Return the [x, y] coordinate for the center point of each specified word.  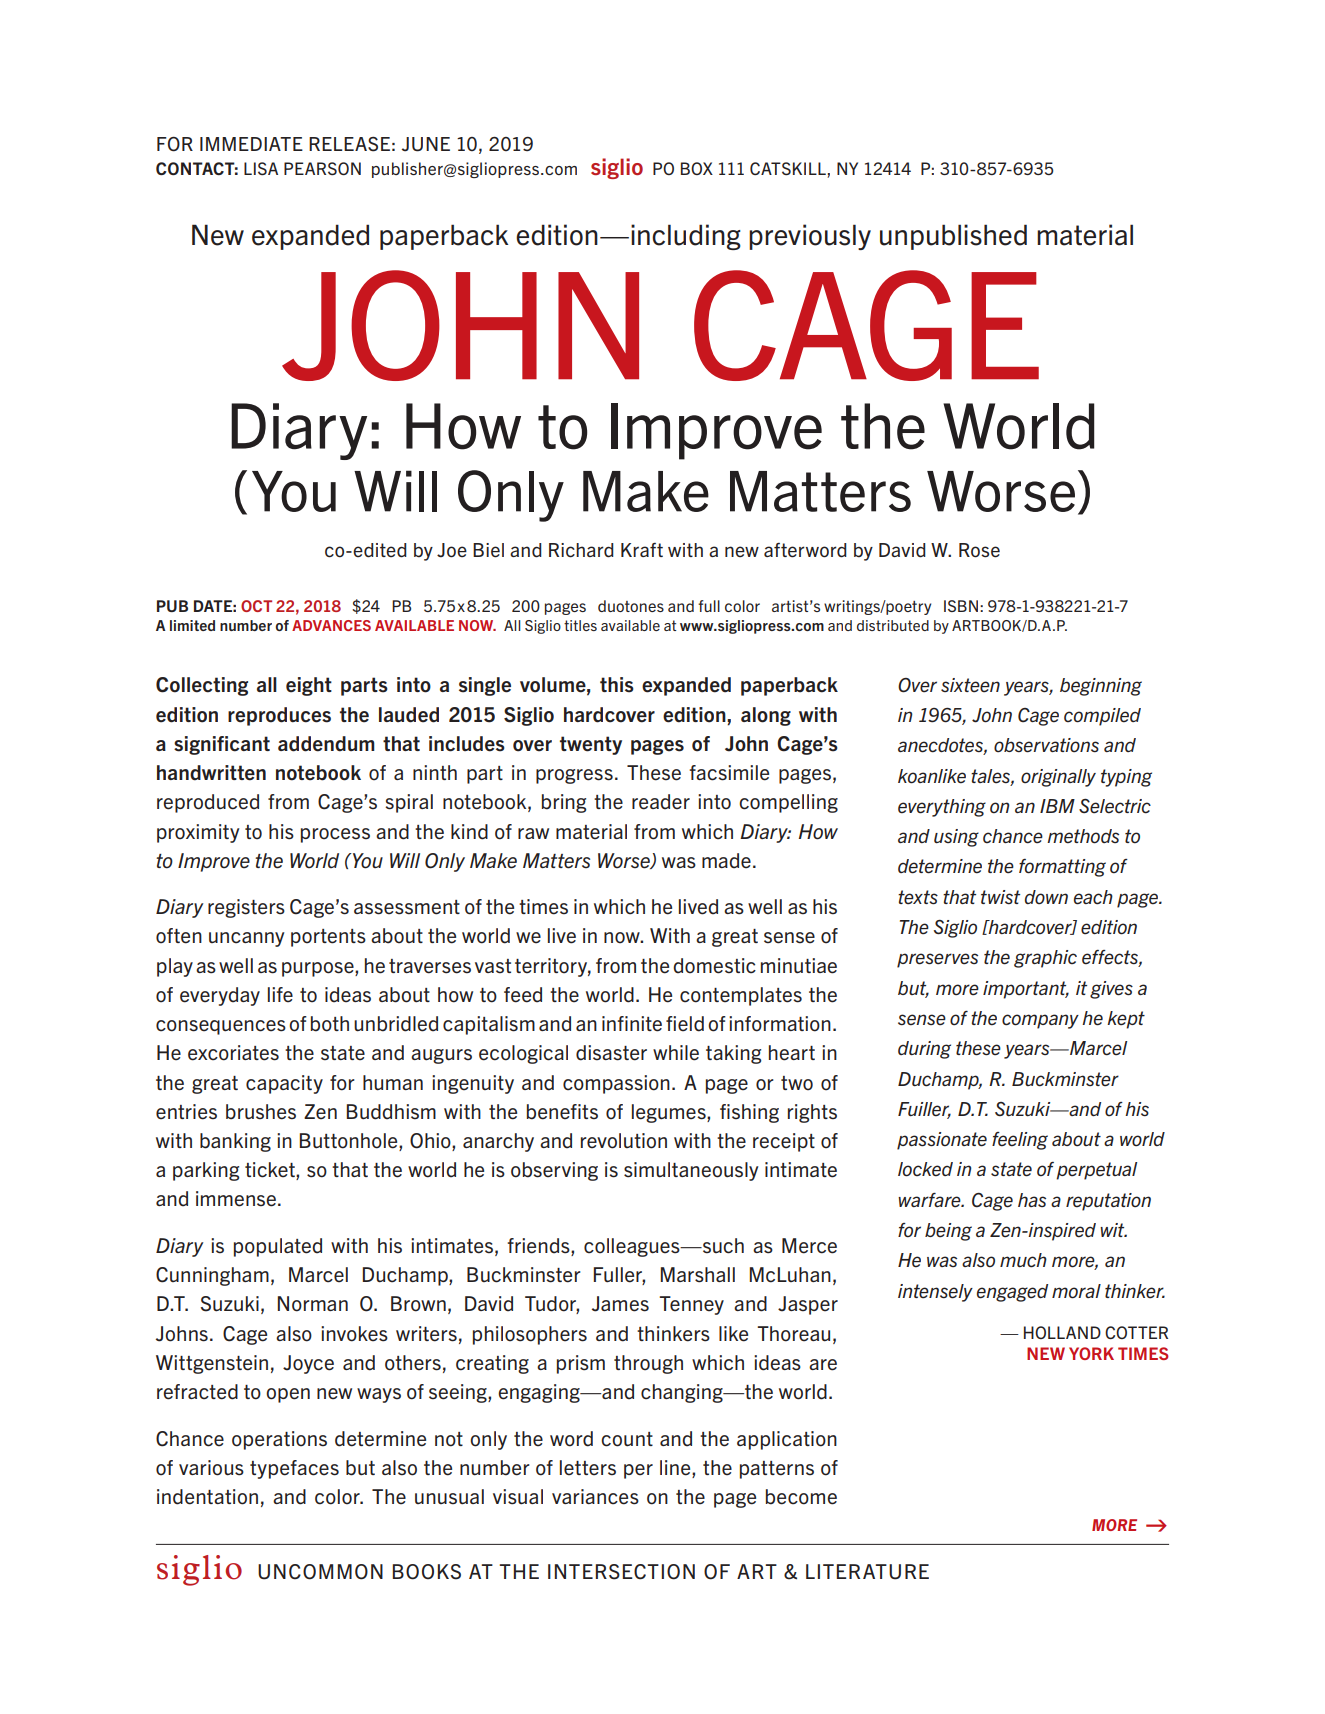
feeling [1020, 1141]
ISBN [961, 606]
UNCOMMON [320, 1572]
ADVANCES [331, 625]
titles [580, 625]
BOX [697, 168]
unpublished [953, 237]
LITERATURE [867, 1572]
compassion [616, 1084]
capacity [284, 1084]
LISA [261, 168]
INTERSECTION [621, 1572]
